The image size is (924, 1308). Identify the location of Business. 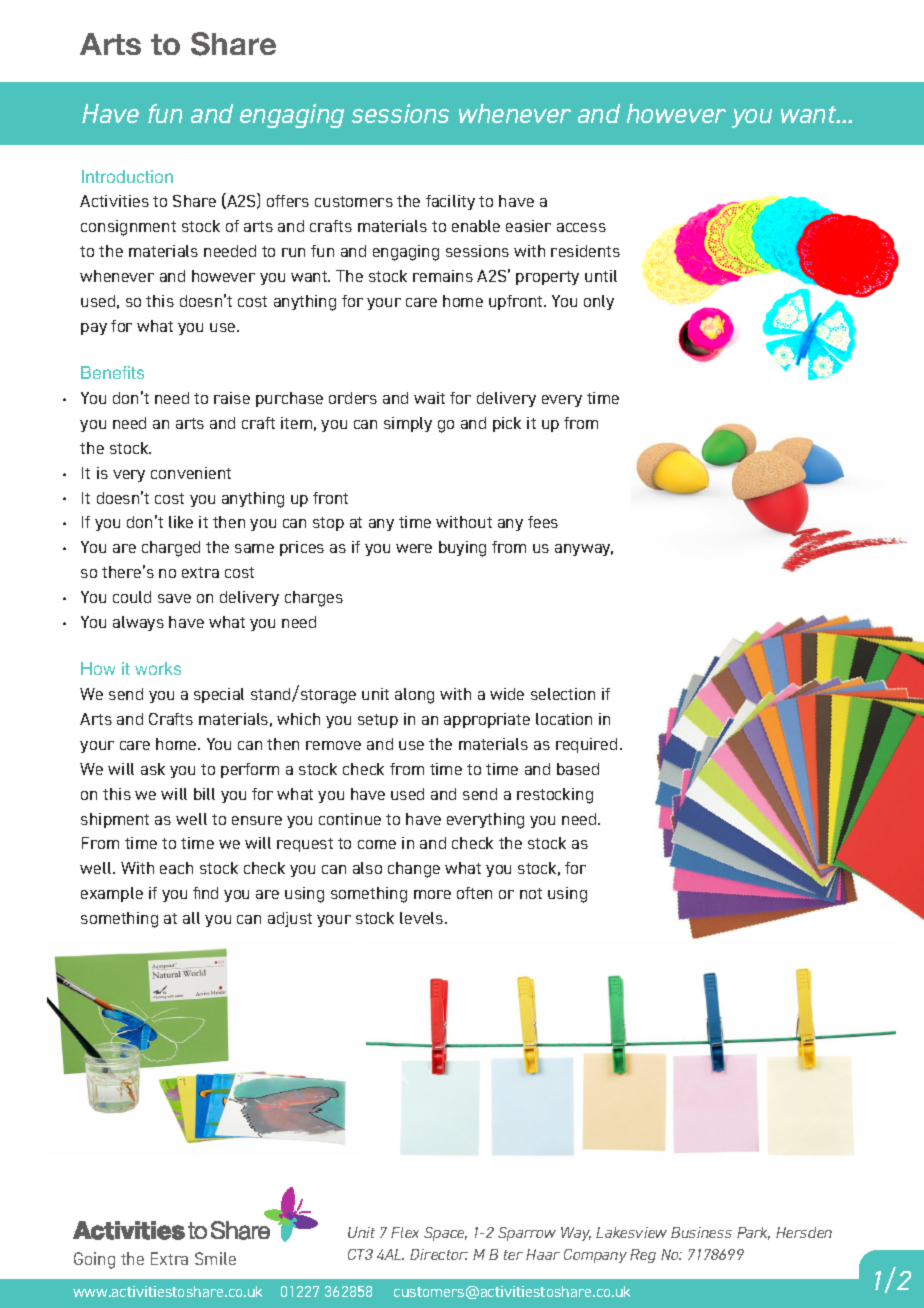
(701, 1232).
